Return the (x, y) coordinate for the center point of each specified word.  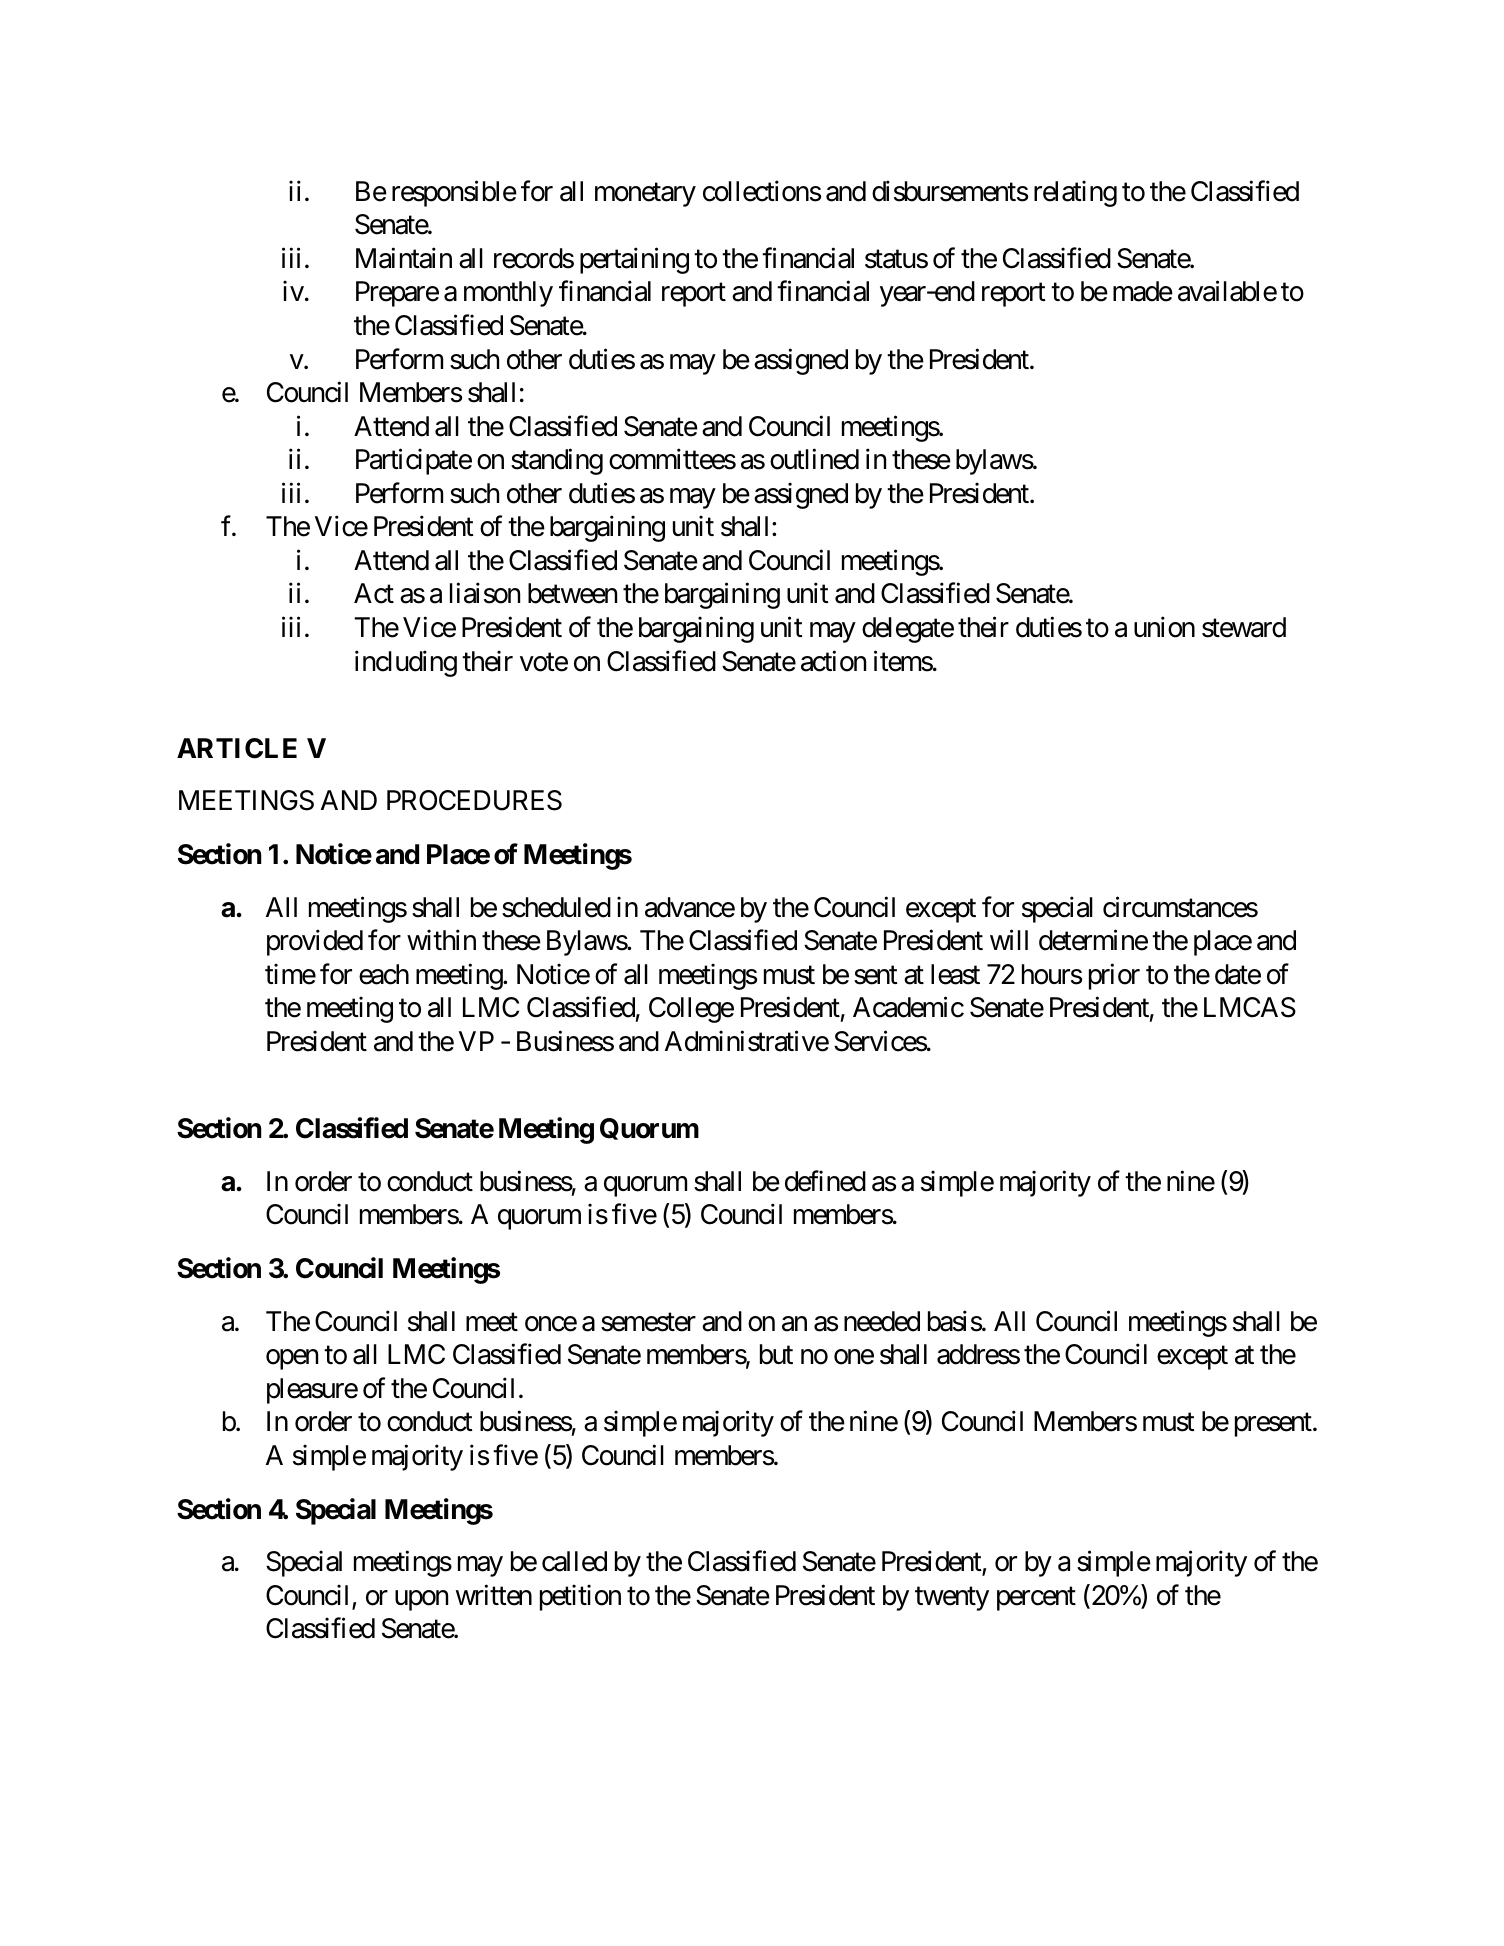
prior (1114, 976)
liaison (485, 593)
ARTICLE (237, 748)
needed (882, 1321)
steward (1244, 627)
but (776, 1354)
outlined (814, 459)
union (1164, 627)
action (833, 661)
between (572, 593)
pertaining (634, 261)
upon (421, 1600)
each (384, 974)
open (292, 1360)
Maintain (404, 258)
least (955, 974)
